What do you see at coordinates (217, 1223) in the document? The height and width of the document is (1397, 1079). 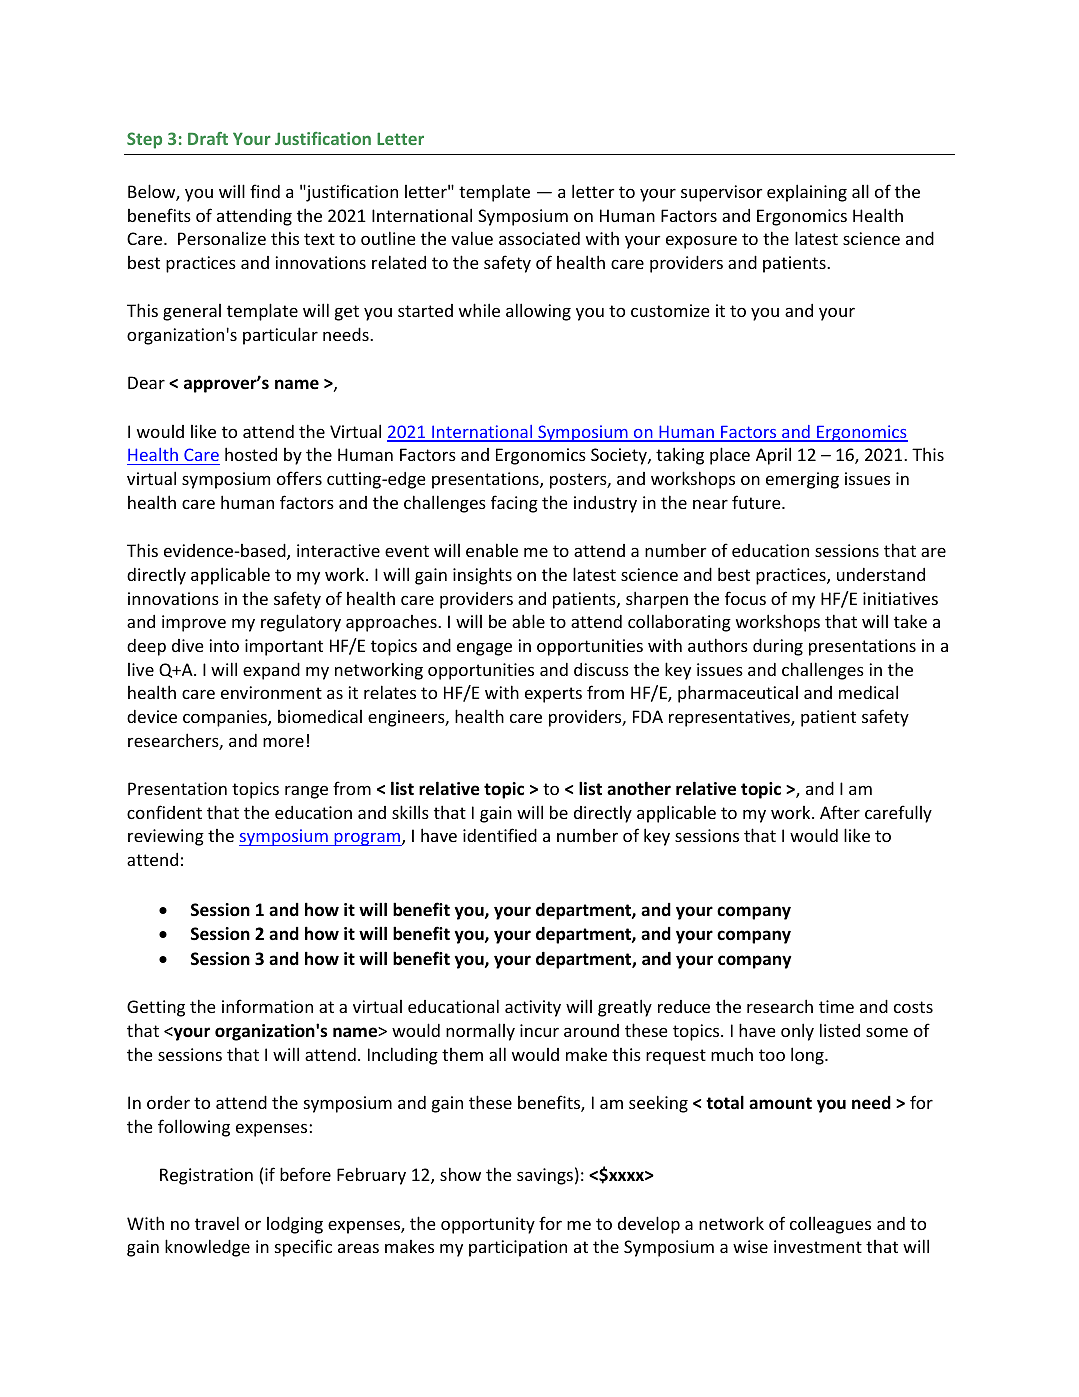 I see `travel` at bounding box center [217, 1223].
